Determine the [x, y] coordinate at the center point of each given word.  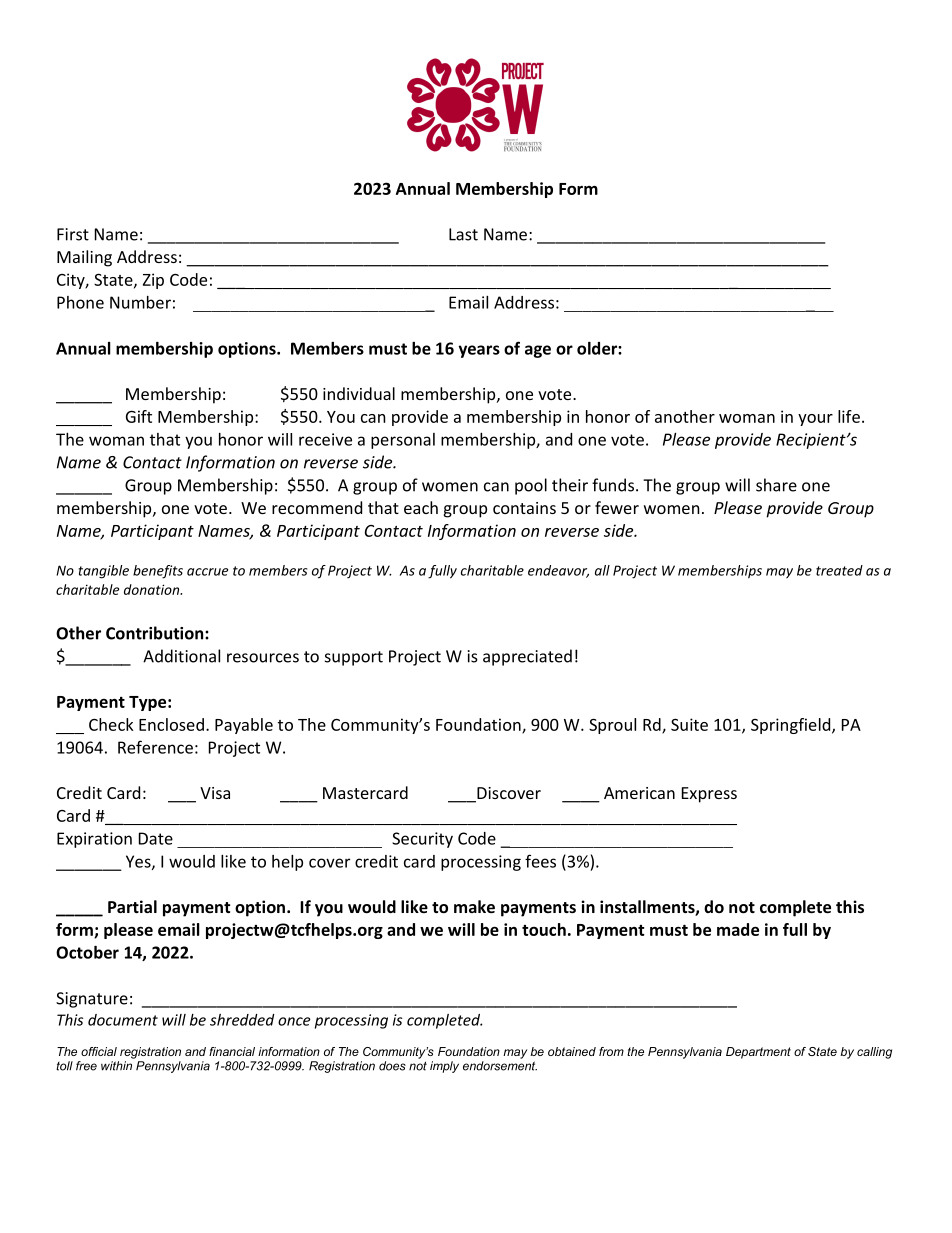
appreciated [527, 657]
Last [463, 234]
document [123, 1020]
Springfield [792, 726]
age [538, 351]
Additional [181, 656]
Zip [153, 281]
